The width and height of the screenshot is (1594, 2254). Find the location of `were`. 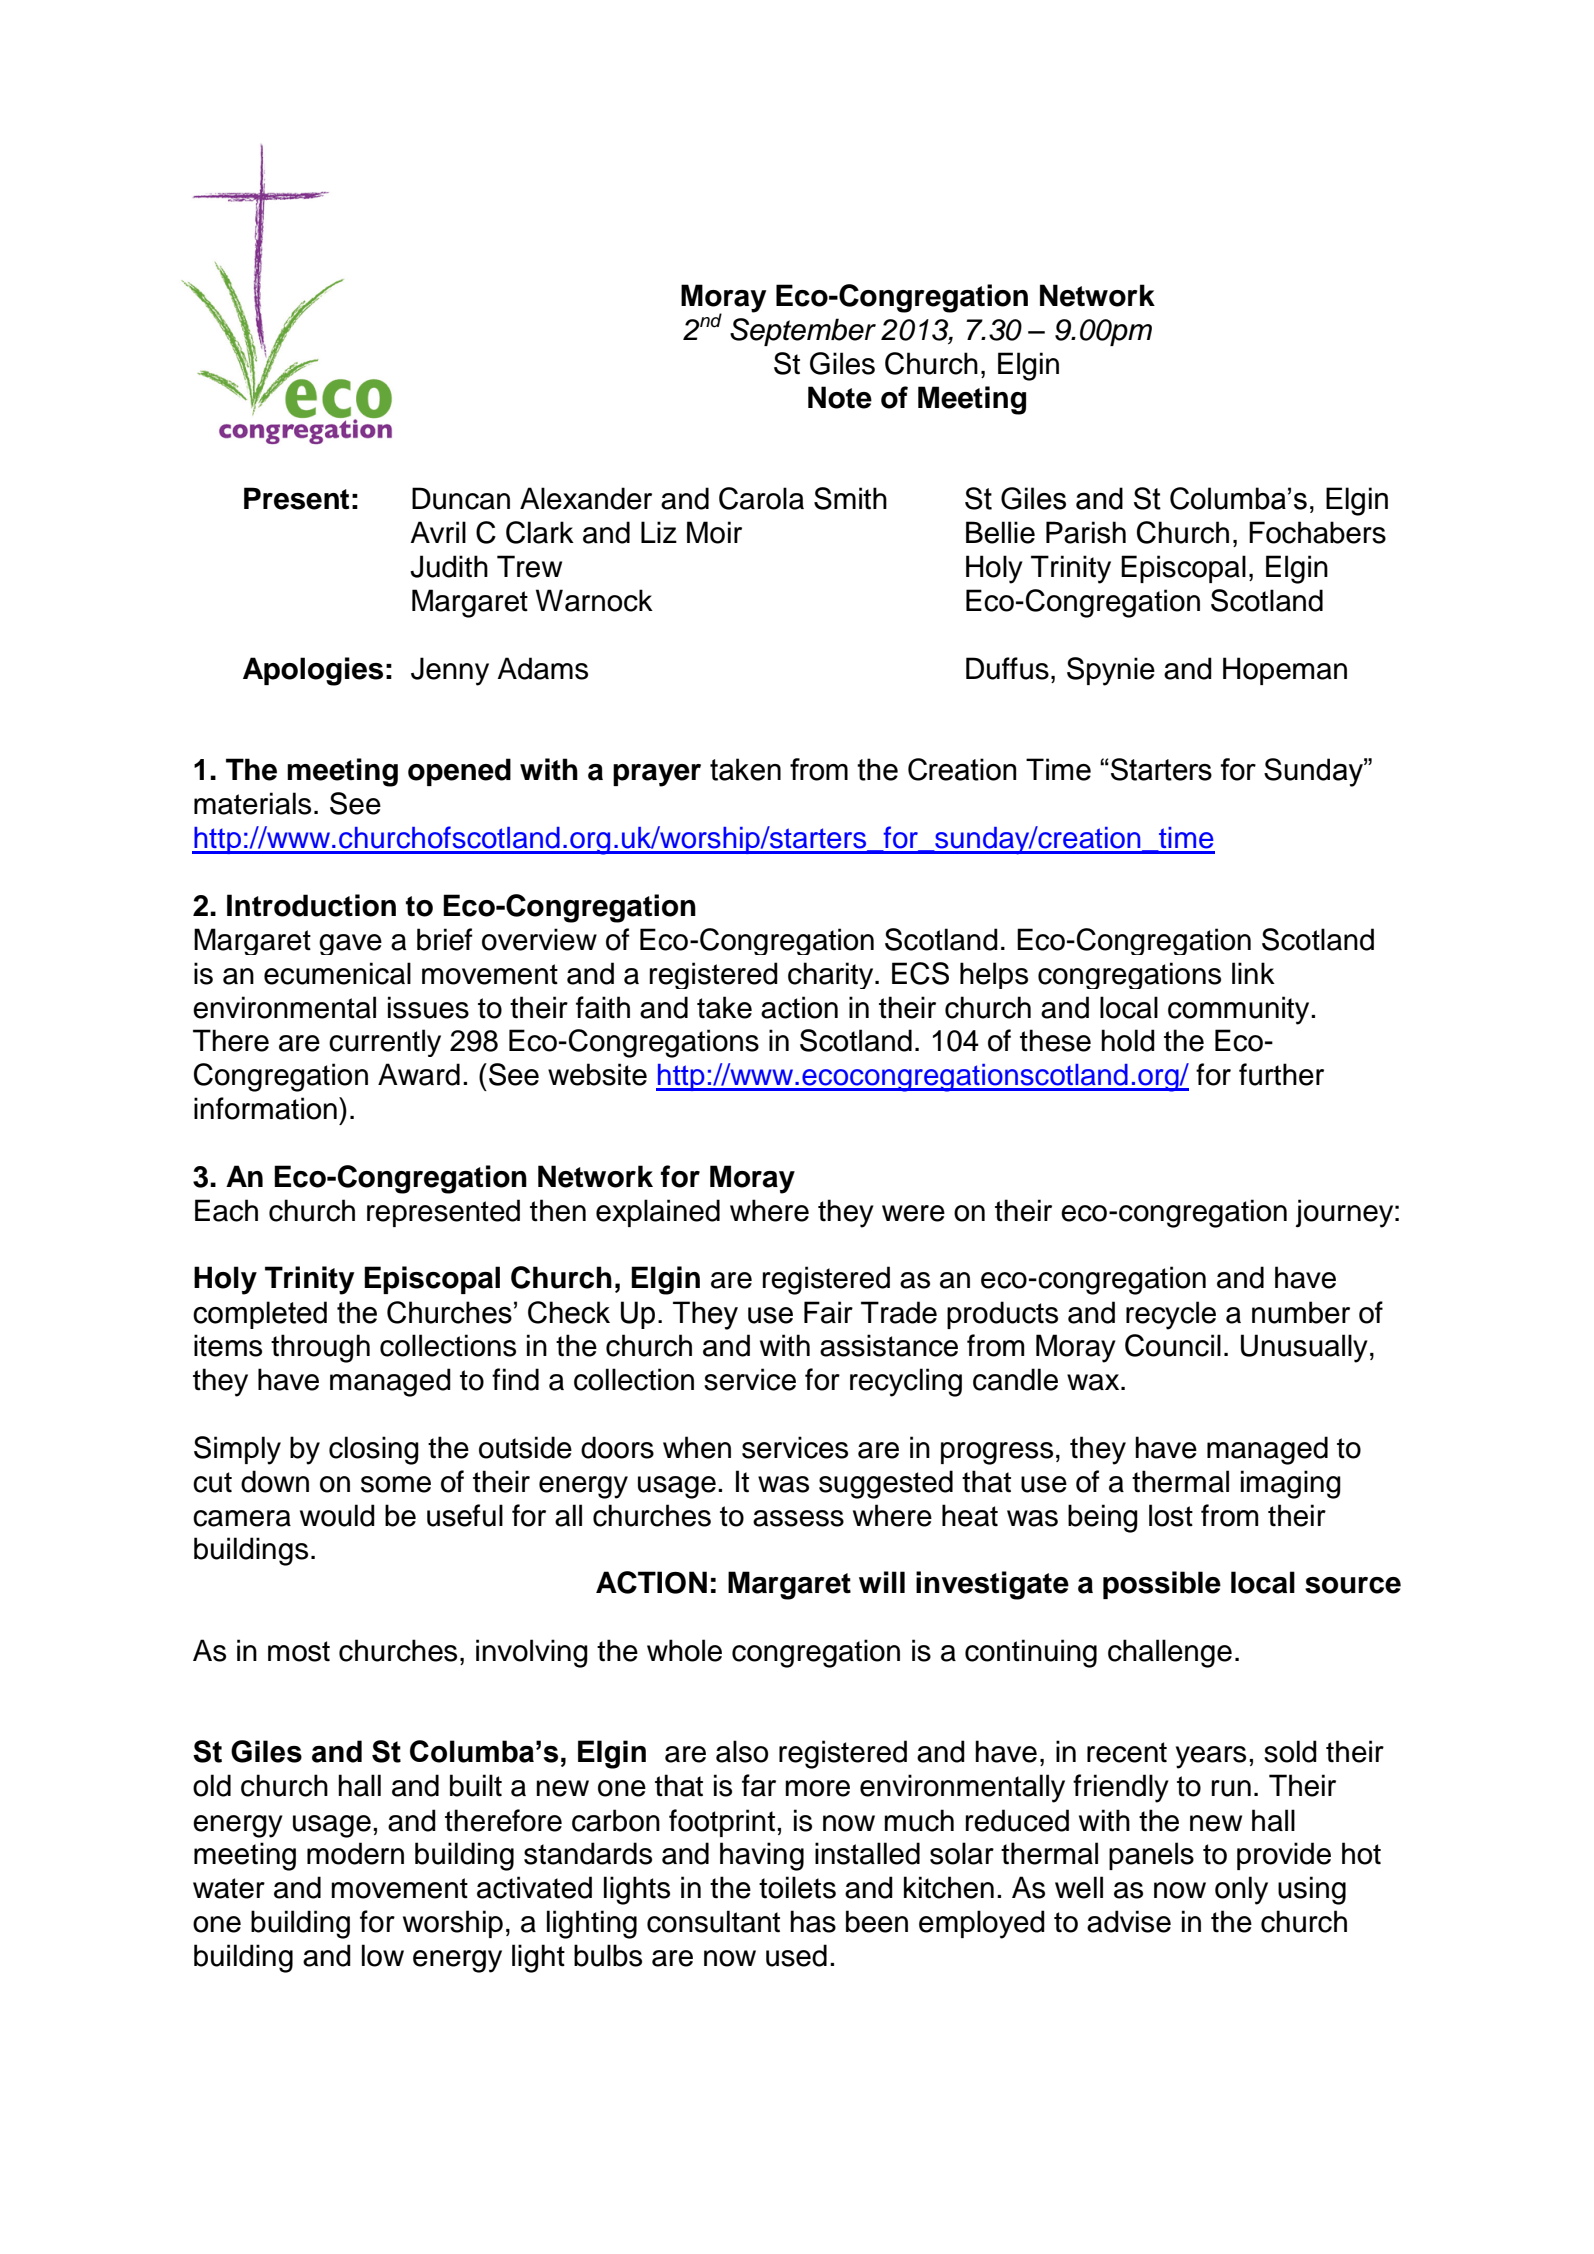

were is located at coordinates (913, 1213).
